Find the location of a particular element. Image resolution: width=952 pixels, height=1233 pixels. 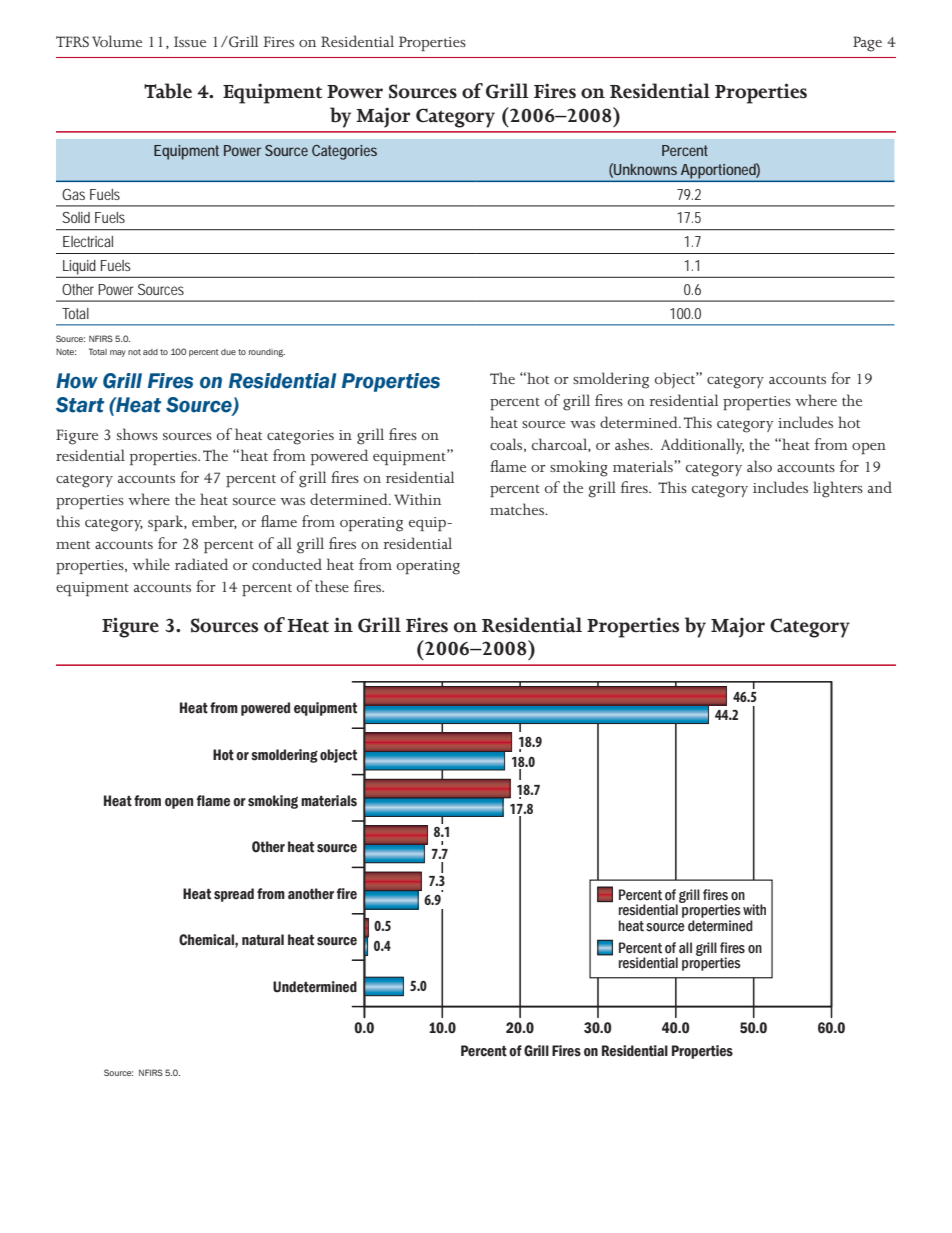

these is located at coordinates (332, 586).
